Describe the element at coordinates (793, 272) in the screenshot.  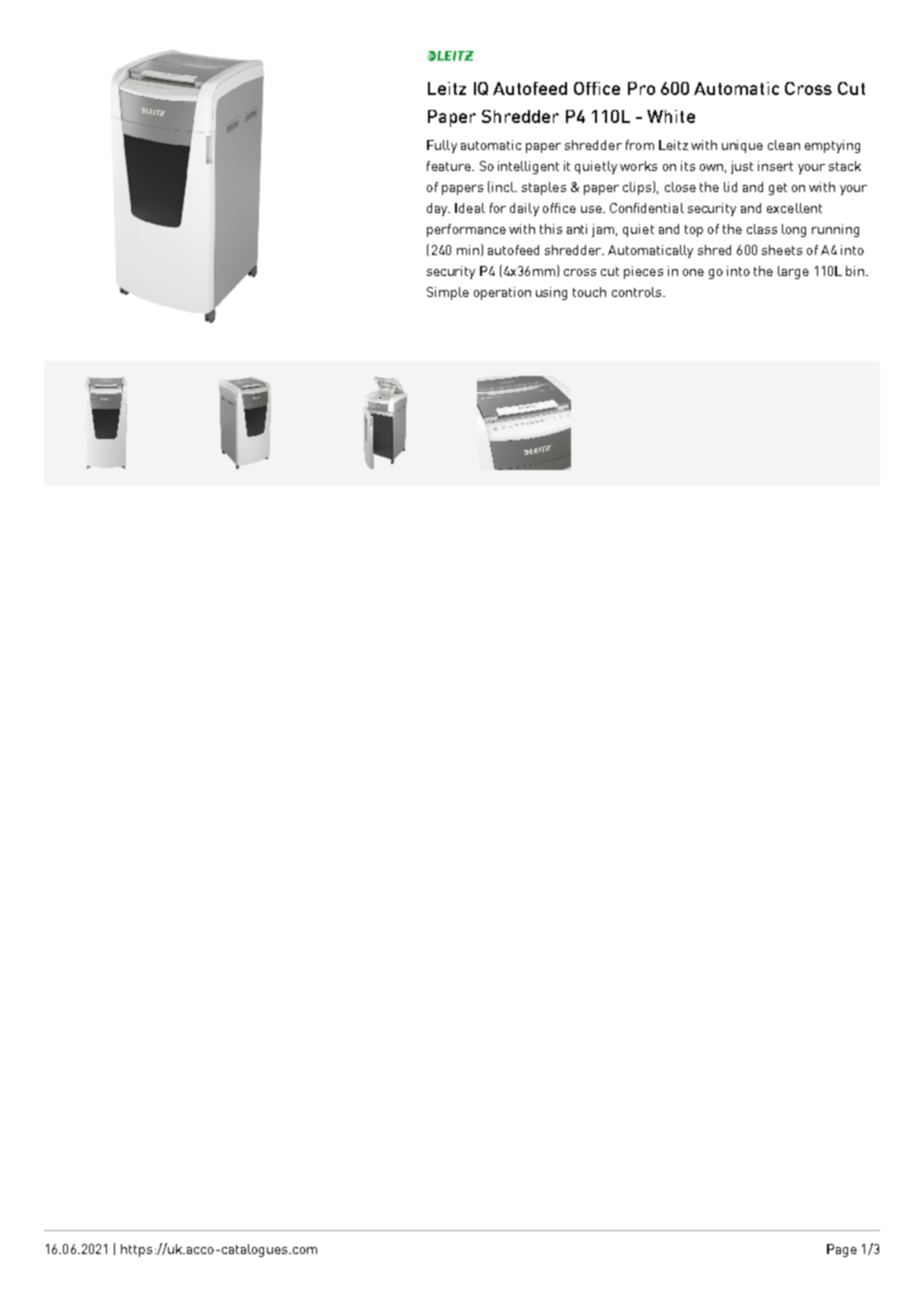
I see `large` at that location.
